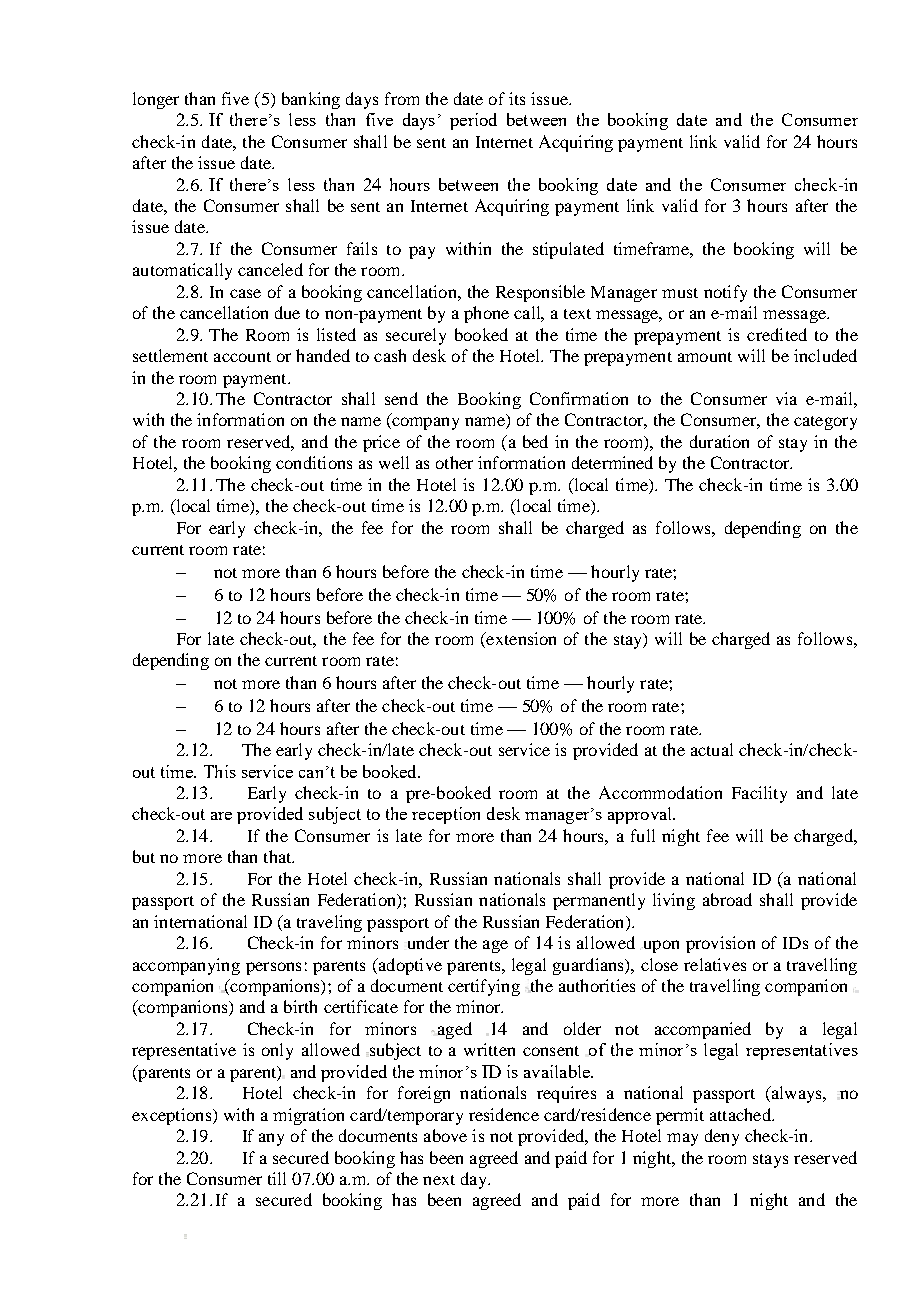 The height and width of the document is (1308, 924). What do you see at coordinates (473, 121) in the document?
I see `period` at bounding box center [473, 121].
